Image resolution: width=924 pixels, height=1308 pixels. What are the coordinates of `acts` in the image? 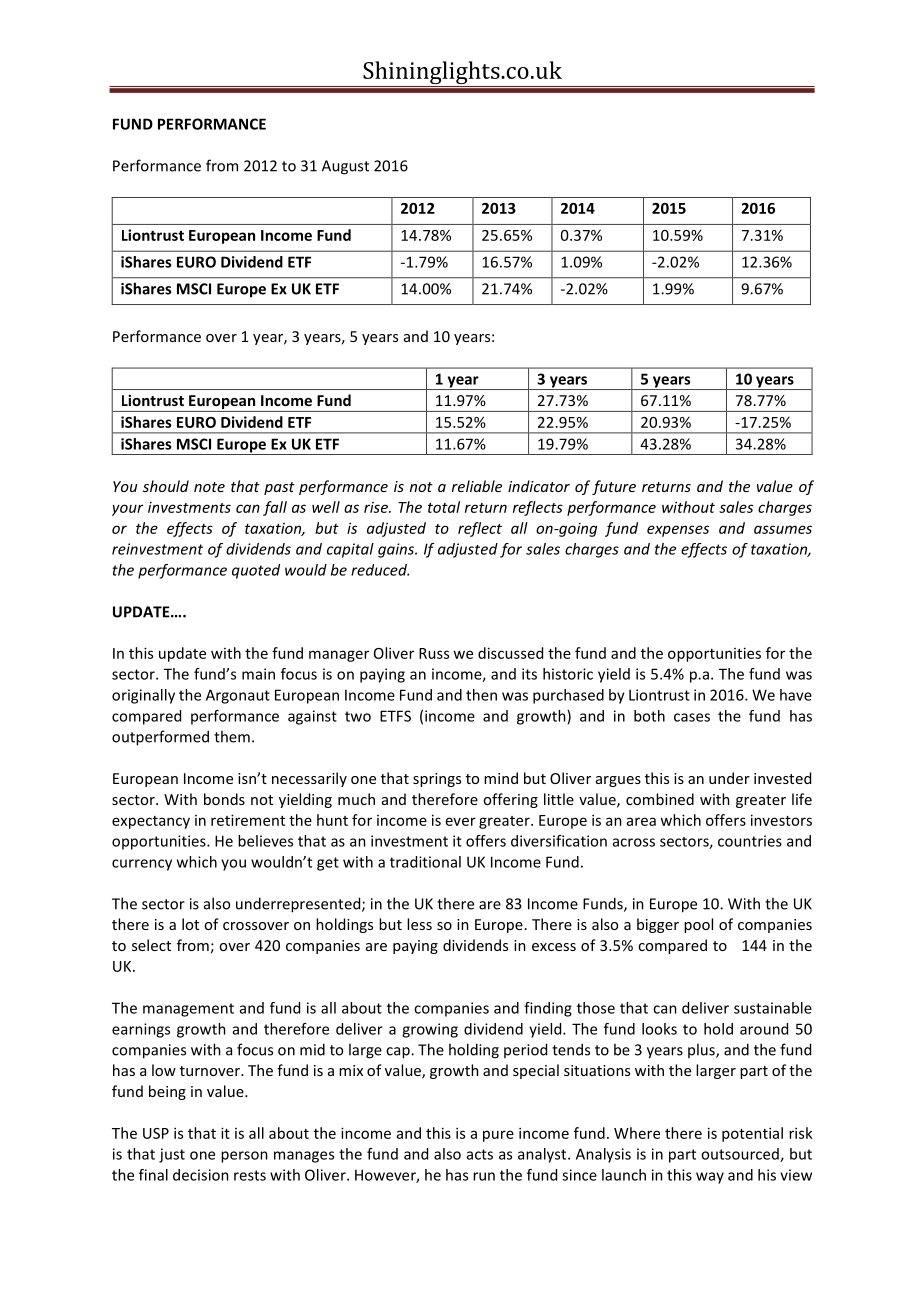 It's located at (480, 1154).
